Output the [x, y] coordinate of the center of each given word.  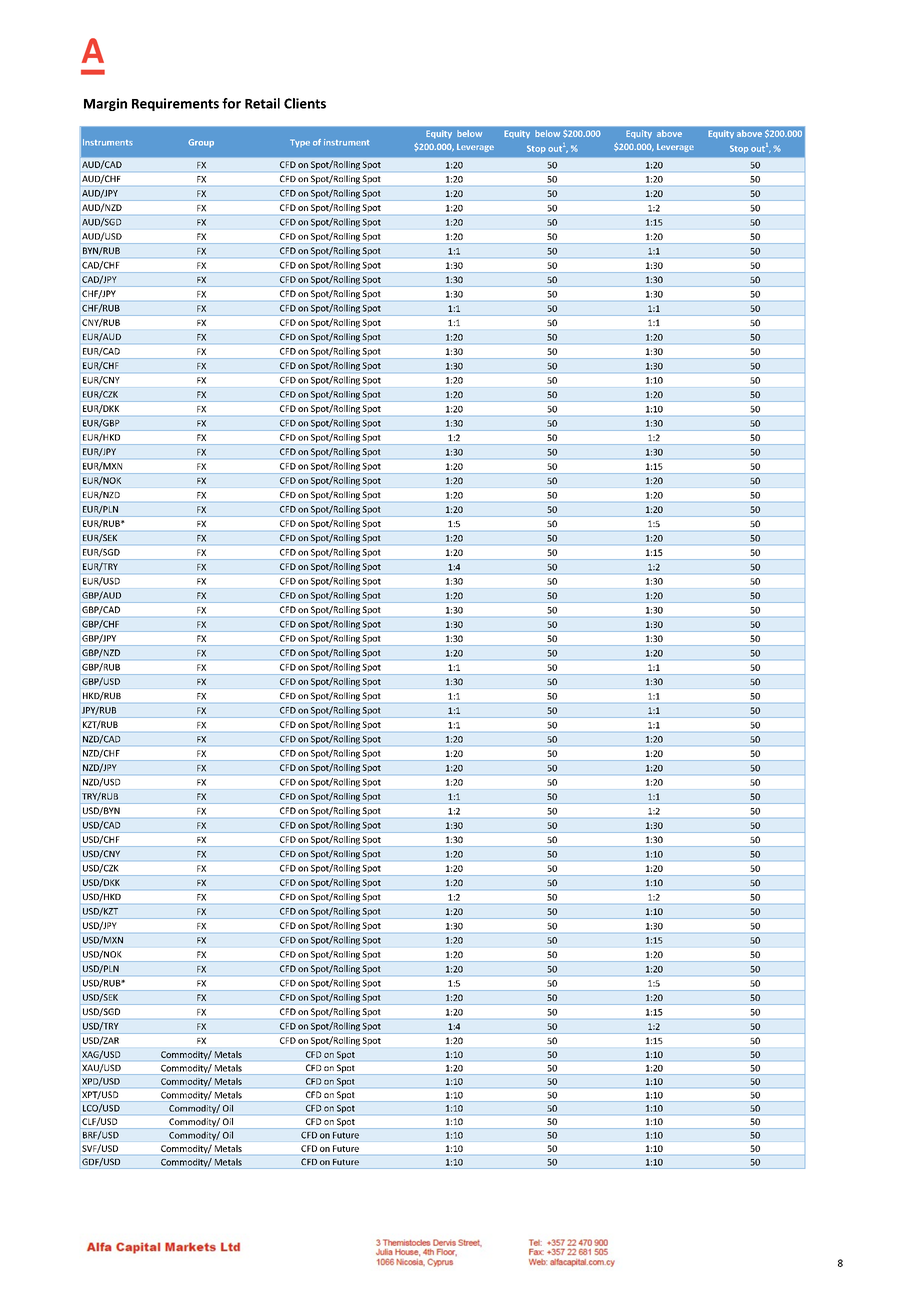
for [231, 103]
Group [201, 143]
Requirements [175, 104]
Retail [262, 103]
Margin [105, 104]
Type [300, 143]
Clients [305, 103]
